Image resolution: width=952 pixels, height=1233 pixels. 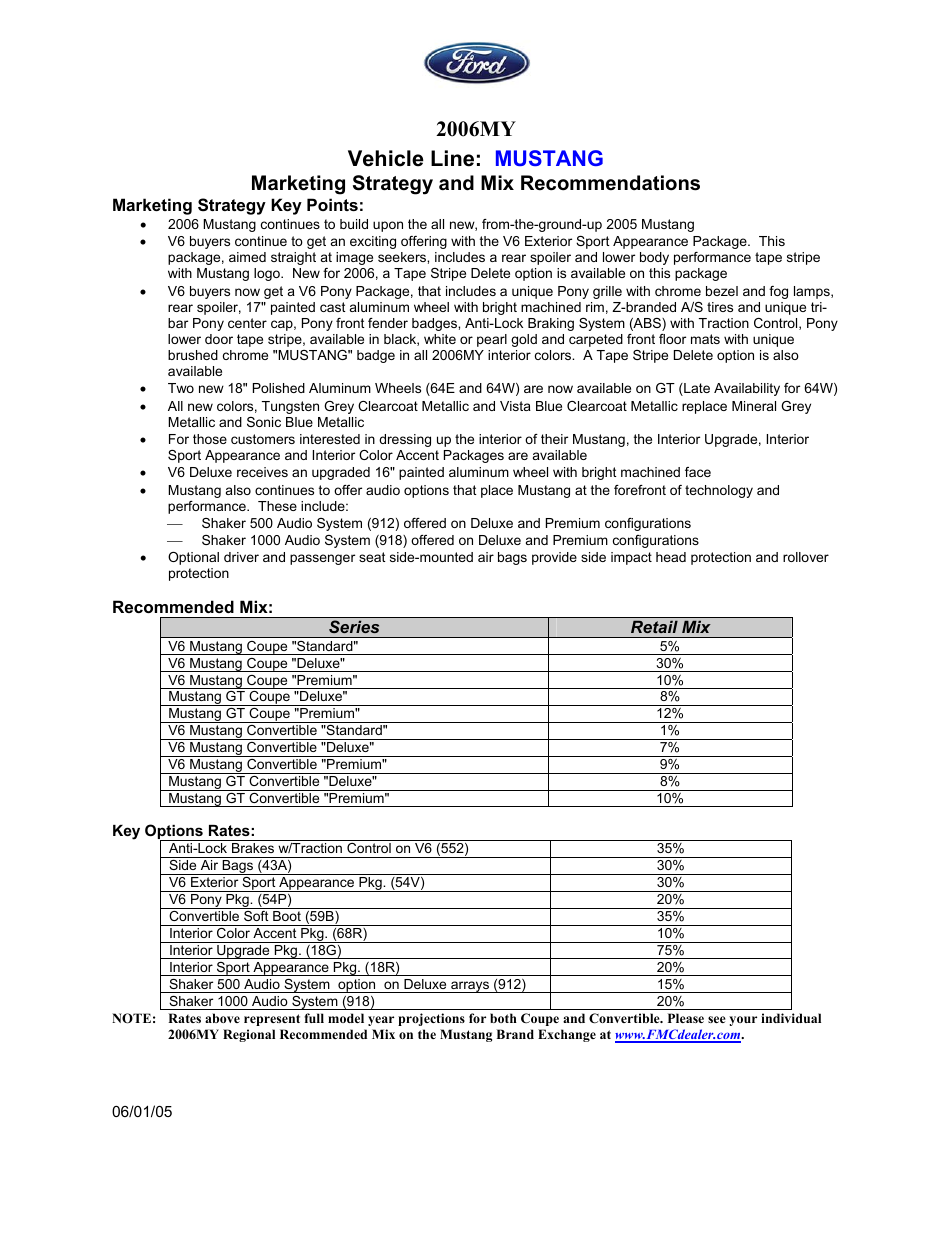 I want to click on Line, so click(x=452, y=158).
